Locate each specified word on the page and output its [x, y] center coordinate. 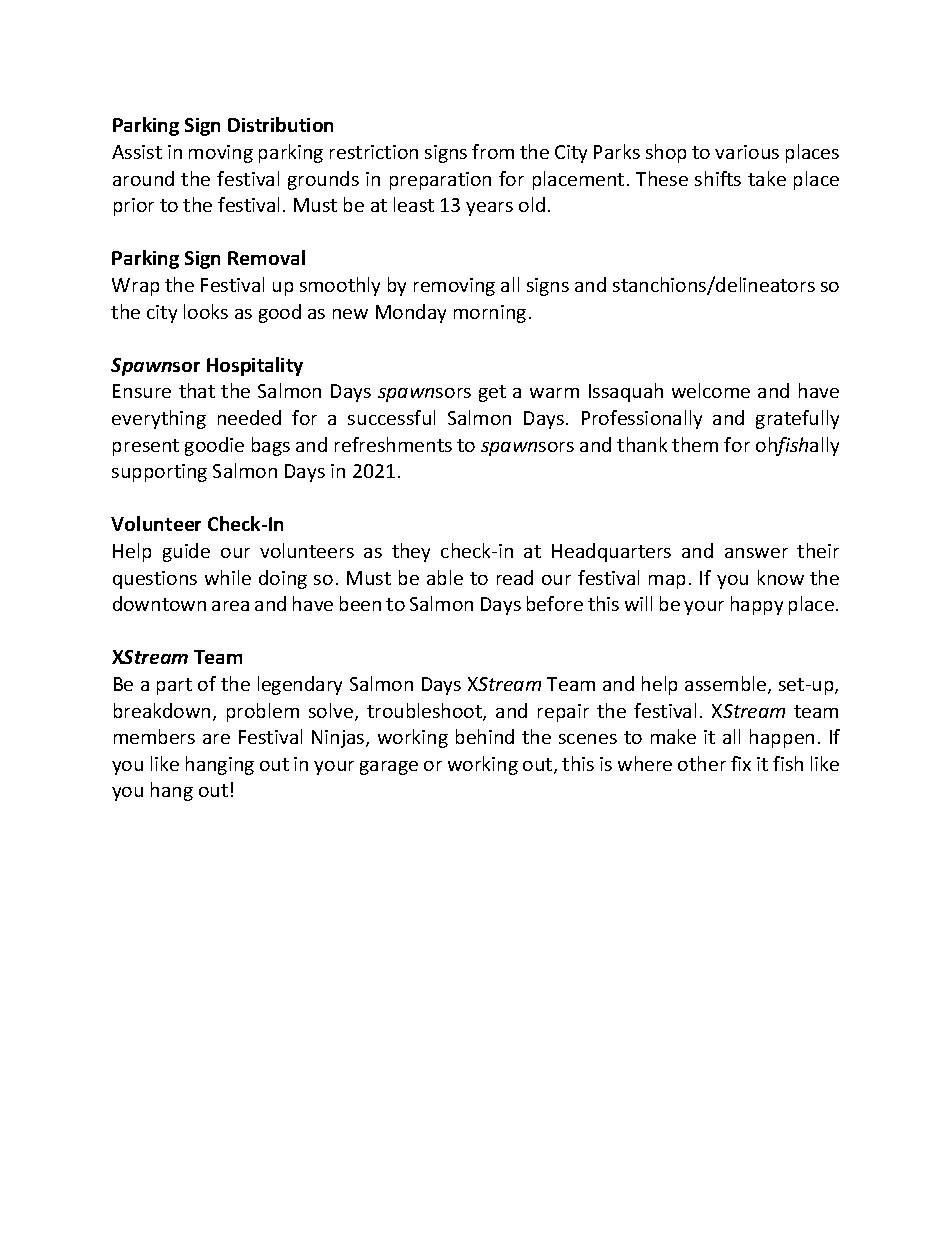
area [230, 606]
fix [741, 763]
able [445, 577]
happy [757, 605]
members [154, 736]
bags [271, 446]
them [695, 444]
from [493, 151]
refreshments [393, 444]
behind [485, 736]
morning [490, 314]
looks [206, 311]
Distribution [280, 124]
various [747, 152]
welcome [711, 390]
